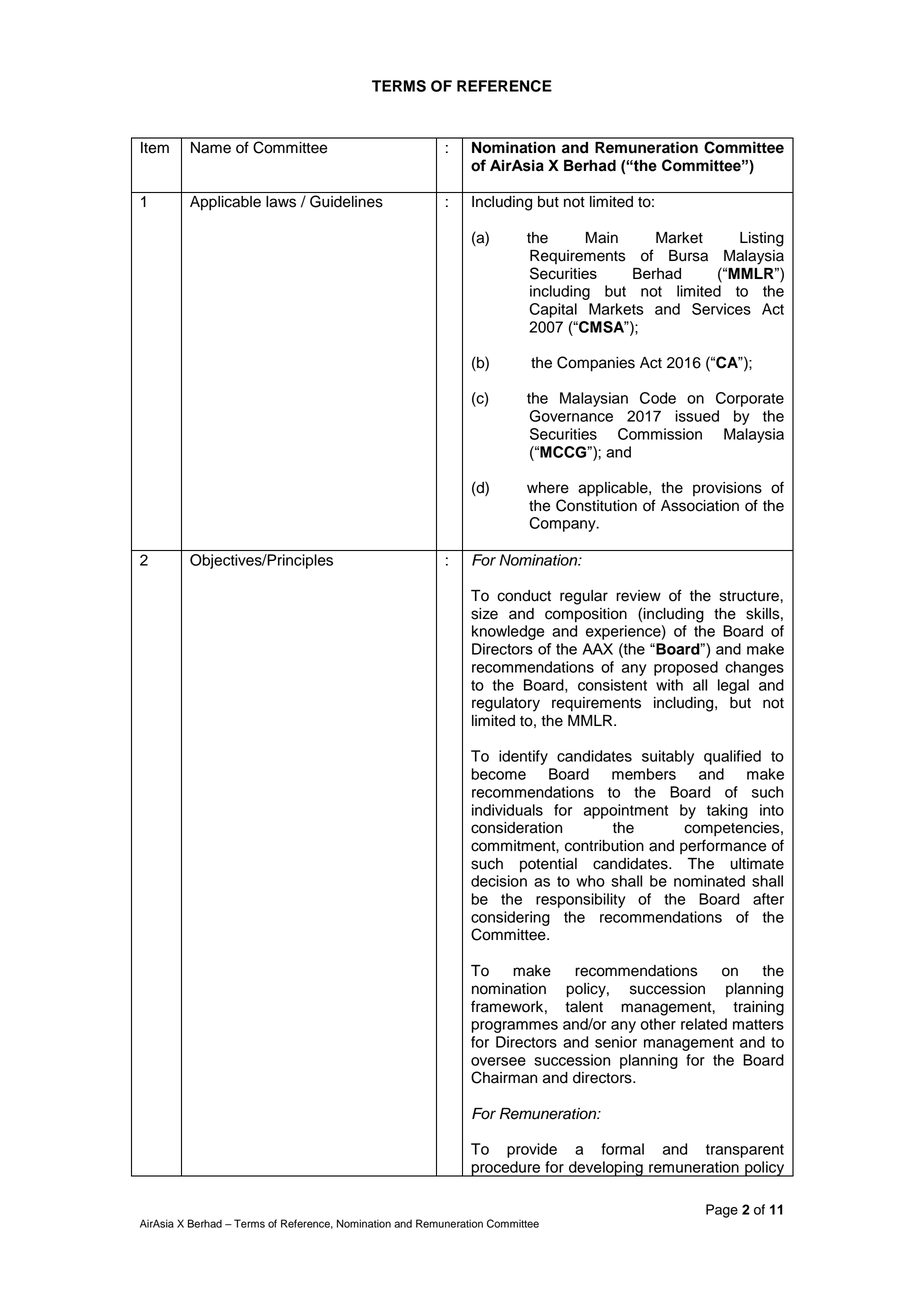 This screenshot has width=924, height=1307. What do you see at coordinates (688, 256) in the screenshot?
I see `Bursa` at bounding box center [688, 256].
